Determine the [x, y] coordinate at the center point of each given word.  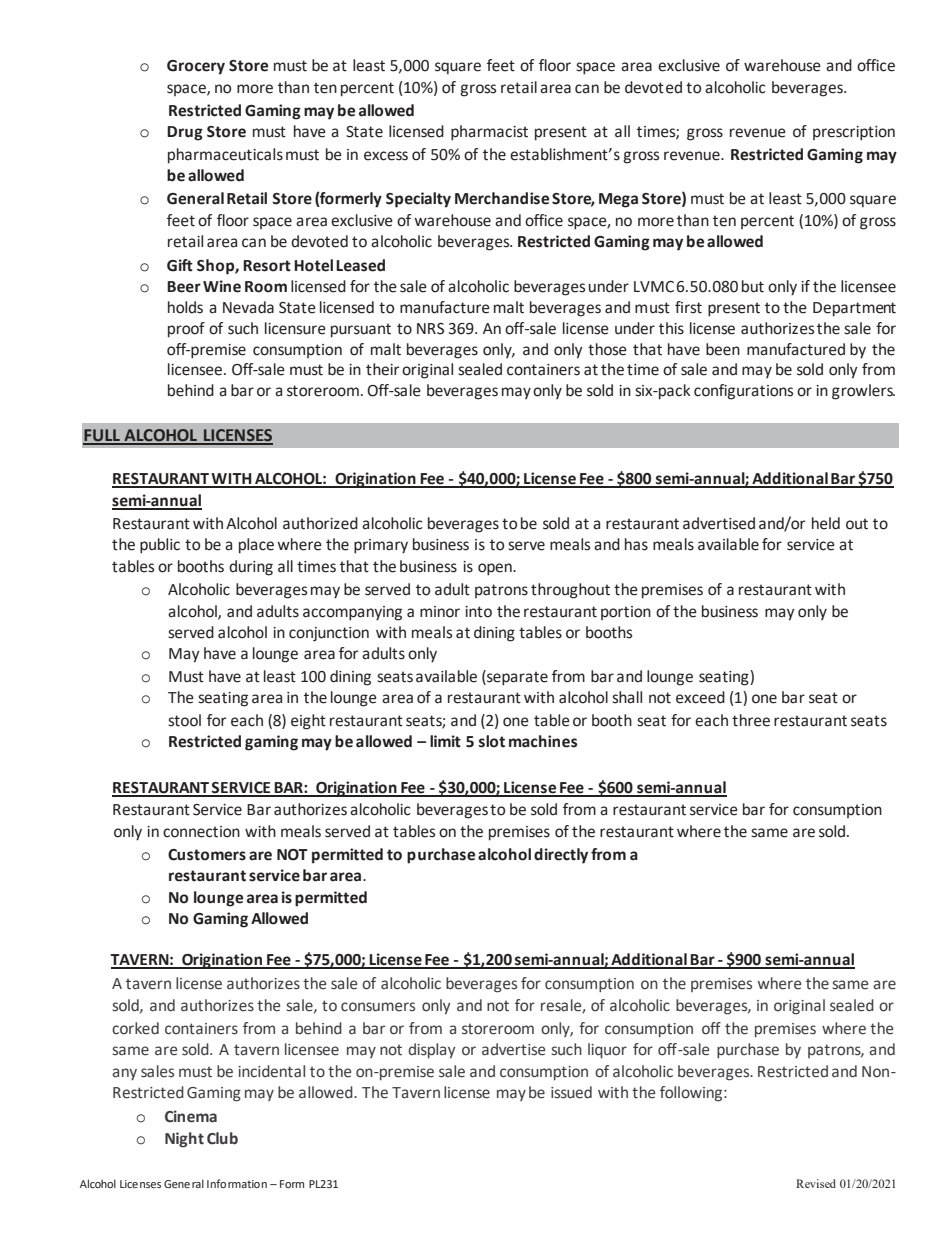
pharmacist [489, 133]
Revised [816, 1183]
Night [184, 1140]
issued [571, 1092]
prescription [854, 133]
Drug [185, 133]
